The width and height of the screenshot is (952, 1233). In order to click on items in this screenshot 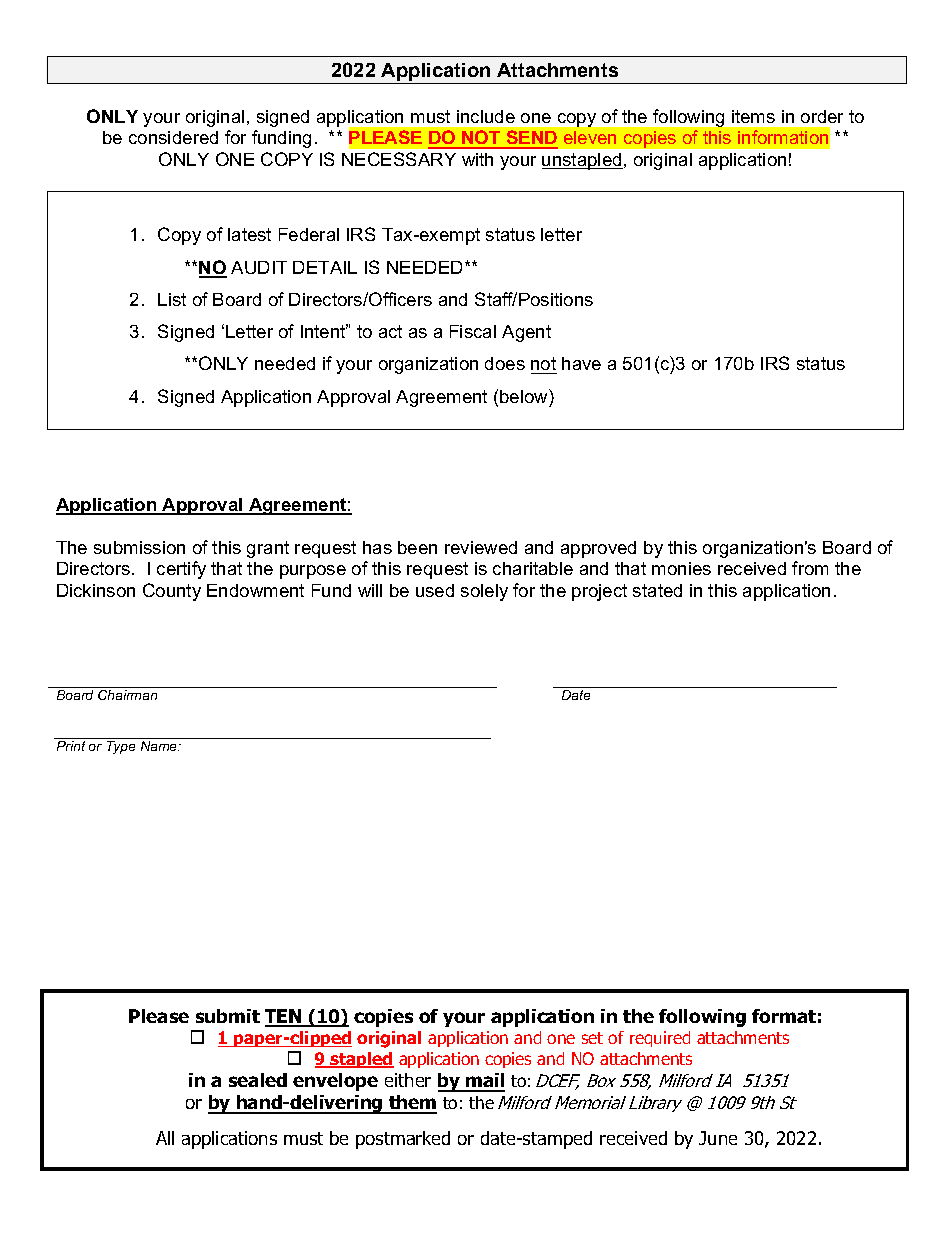, I will do `click(753, 116)`.
